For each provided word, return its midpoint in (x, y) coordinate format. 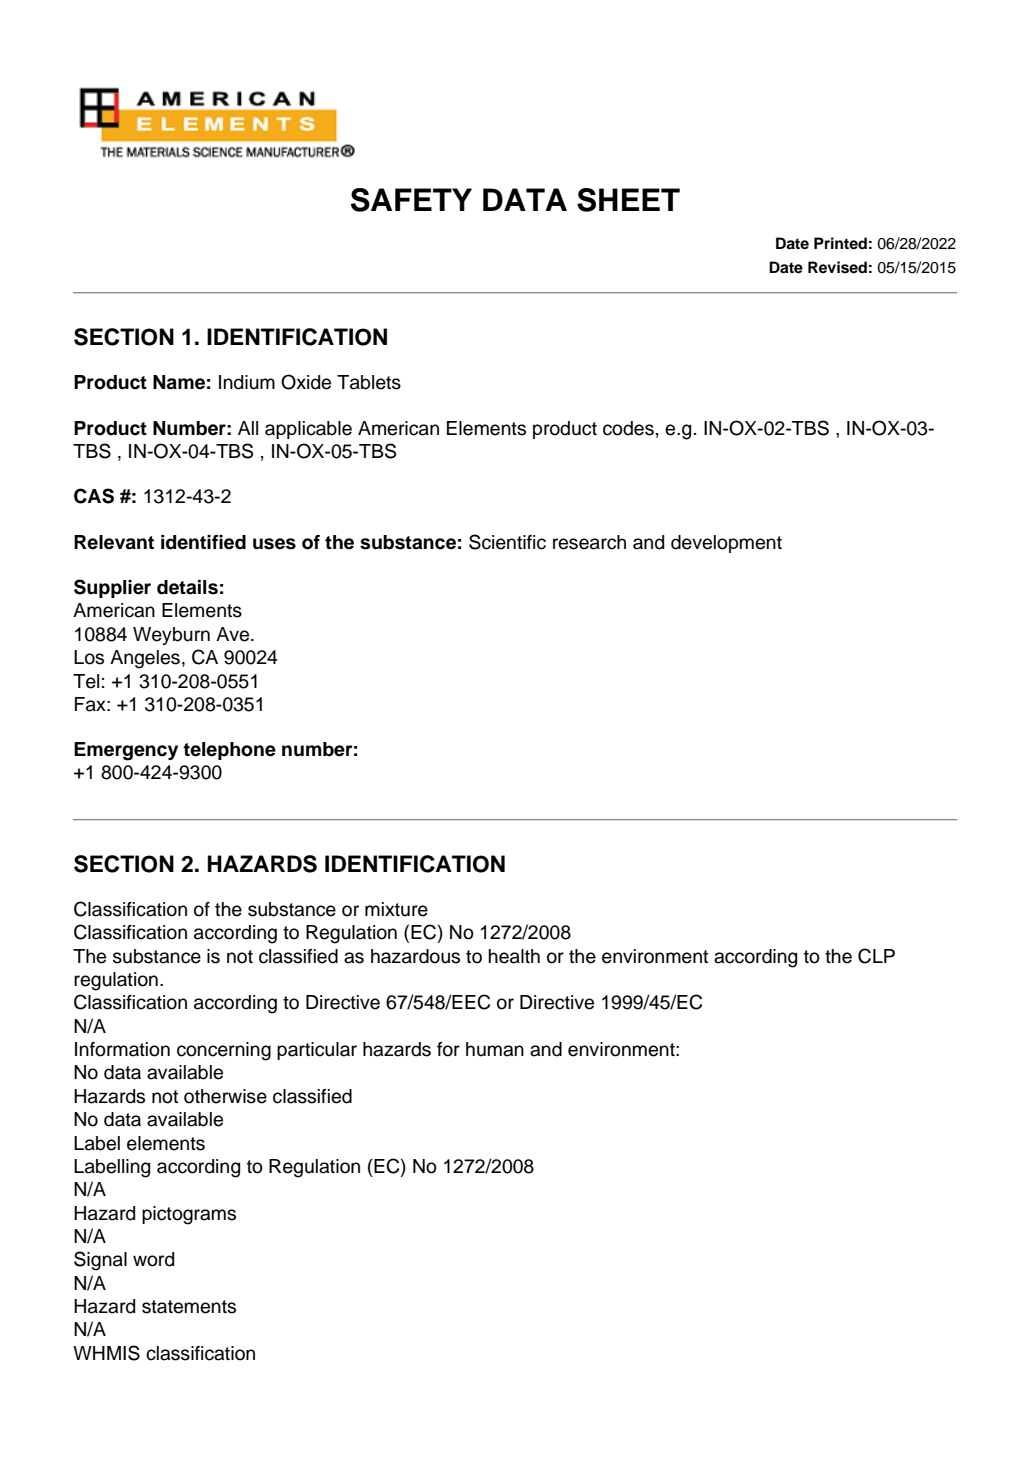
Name (179, 382)
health (514, 956)
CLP (876, 956)
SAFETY (411, 200)
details (187, 587)
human (495, 1049)
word (153, 1259)
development (726, 544)
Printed (840, 243)
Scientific (507, 542)
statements (189, 1307)
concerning (224, 1051)
